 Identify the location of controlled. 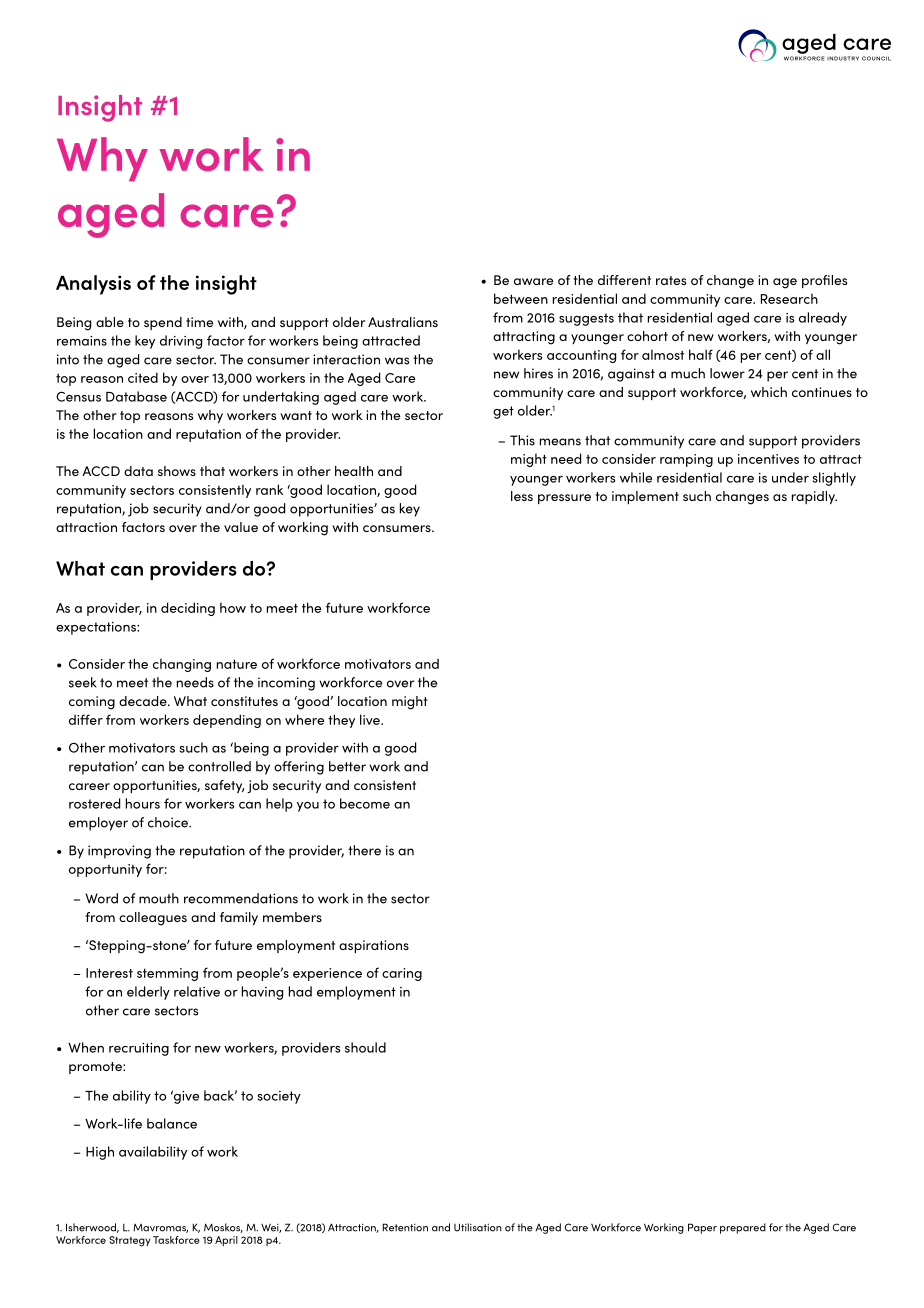
(219, 766).
